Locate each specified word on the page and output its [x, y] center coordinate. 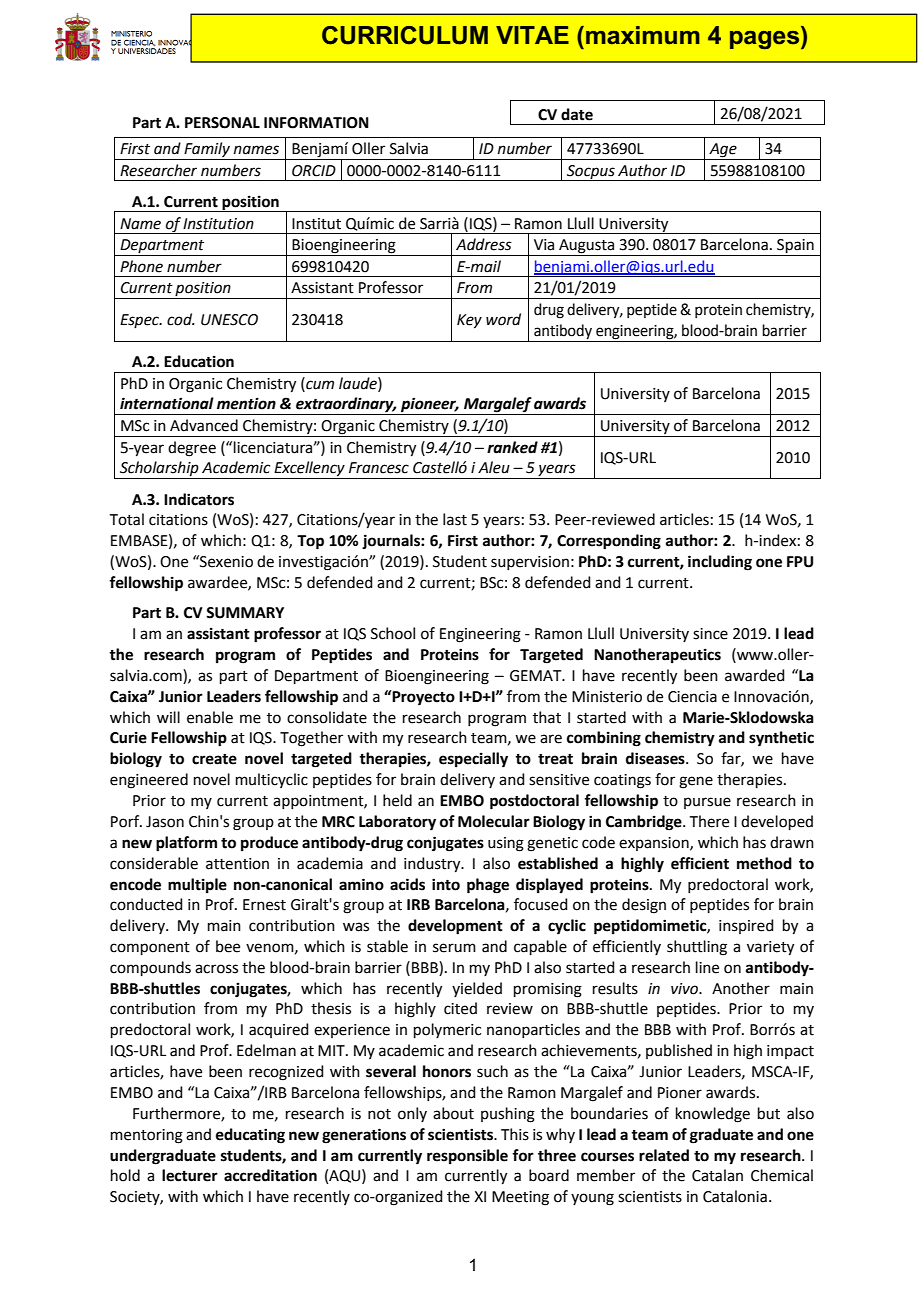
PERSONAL [222, 123]
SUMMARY [245, 613]
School [393, 633]
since [710, 634]
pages [766, 40]
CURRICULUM [405, 35]
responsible [467, 1157]
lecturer [190, 1175]
